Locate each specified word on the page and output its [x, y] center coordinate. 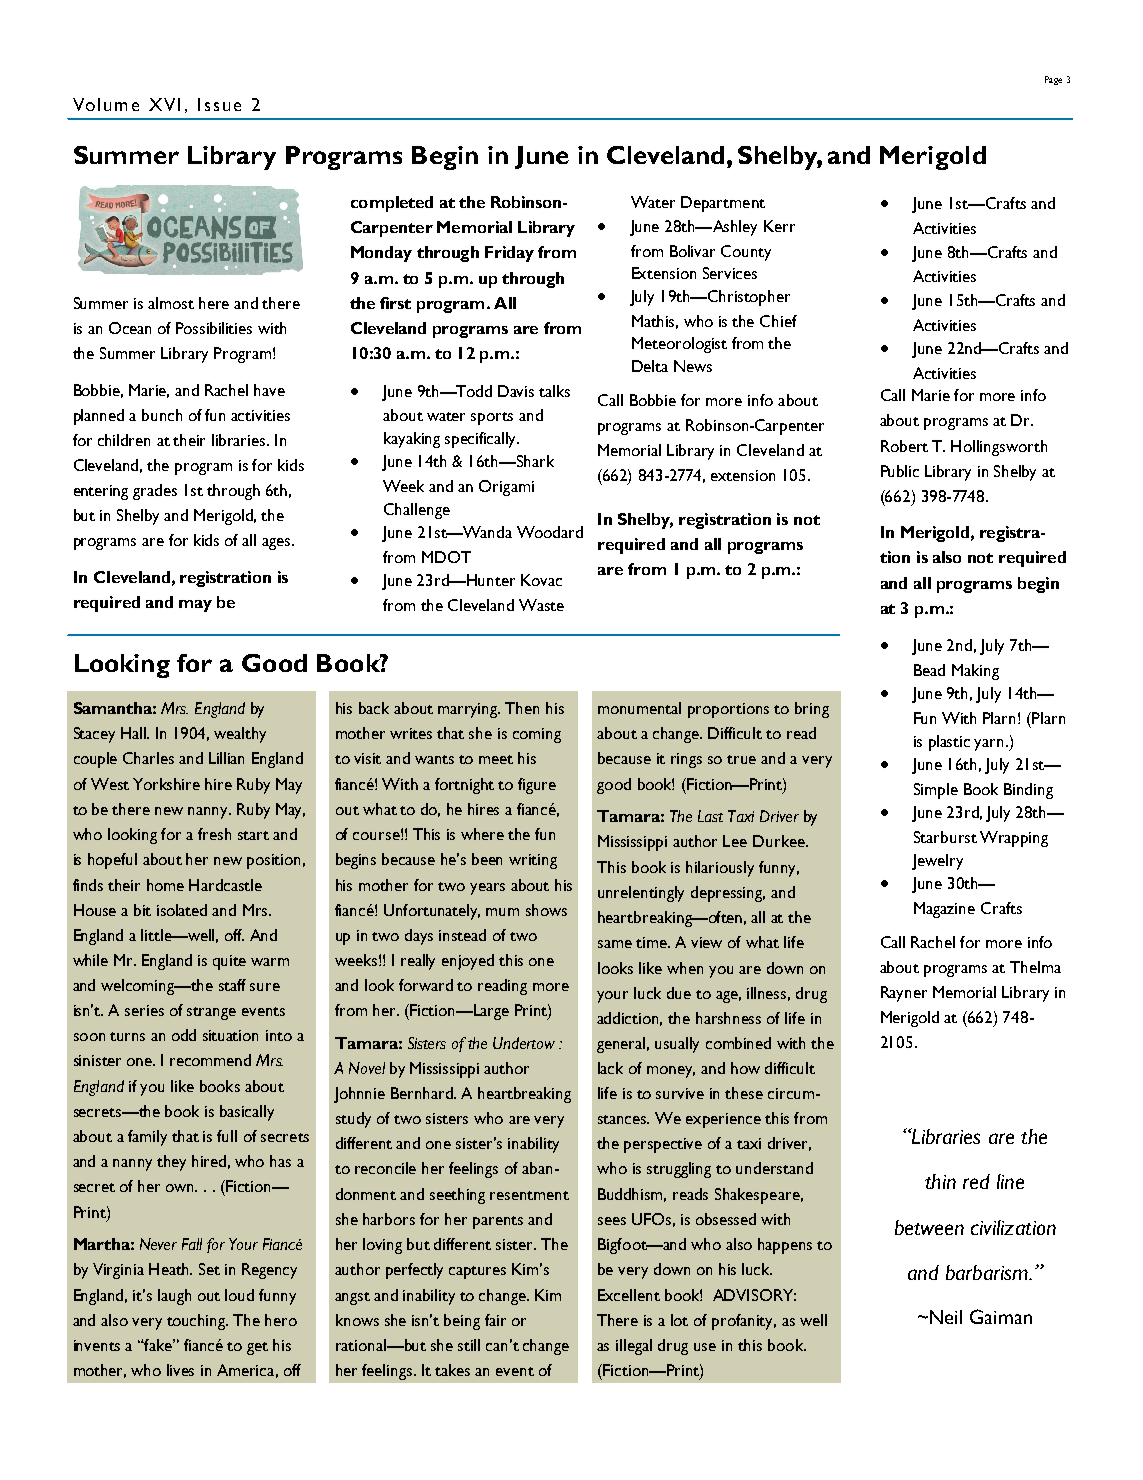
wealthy [240, 735]
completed [392, 204]
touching [197, 1322]
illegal [634, 1347]
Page [1053, 80]
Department [723, 204]
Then [522, 708]
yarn [990, 745]
